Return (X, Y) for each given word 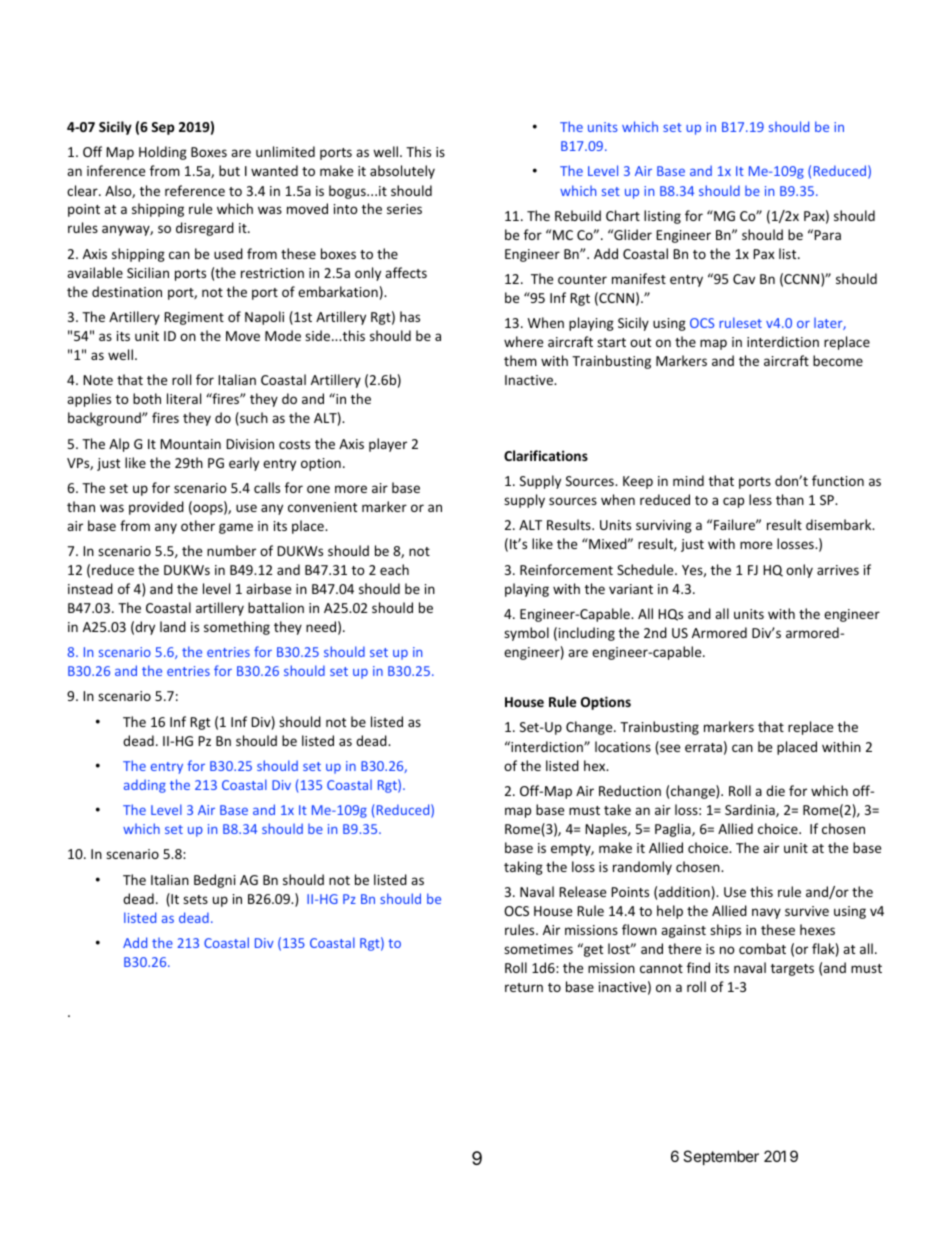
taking (523, 868)
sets (195, 899)
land (173, 626)
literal (184, 398)
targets (792, 970)
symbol (526, 634)
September (721, 1157)
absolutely (402, 172)
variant (631, 589)
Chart (623, 215)
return (524, 987)
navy (766, 913)
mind (688, 480)
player (388, 445)
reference (195, 190)
